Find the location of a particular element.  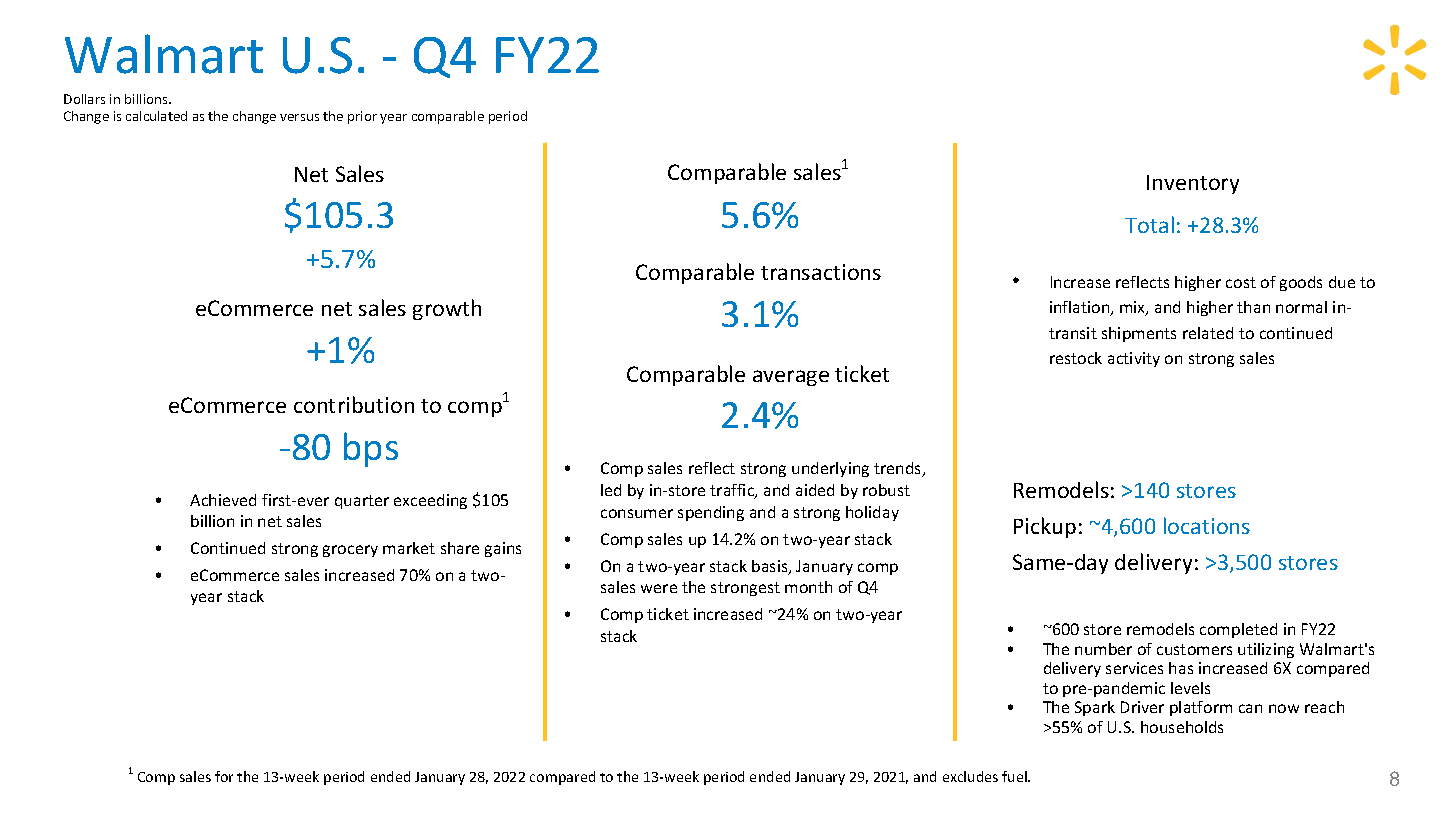

excludes is located at coordinates (970, 776).
